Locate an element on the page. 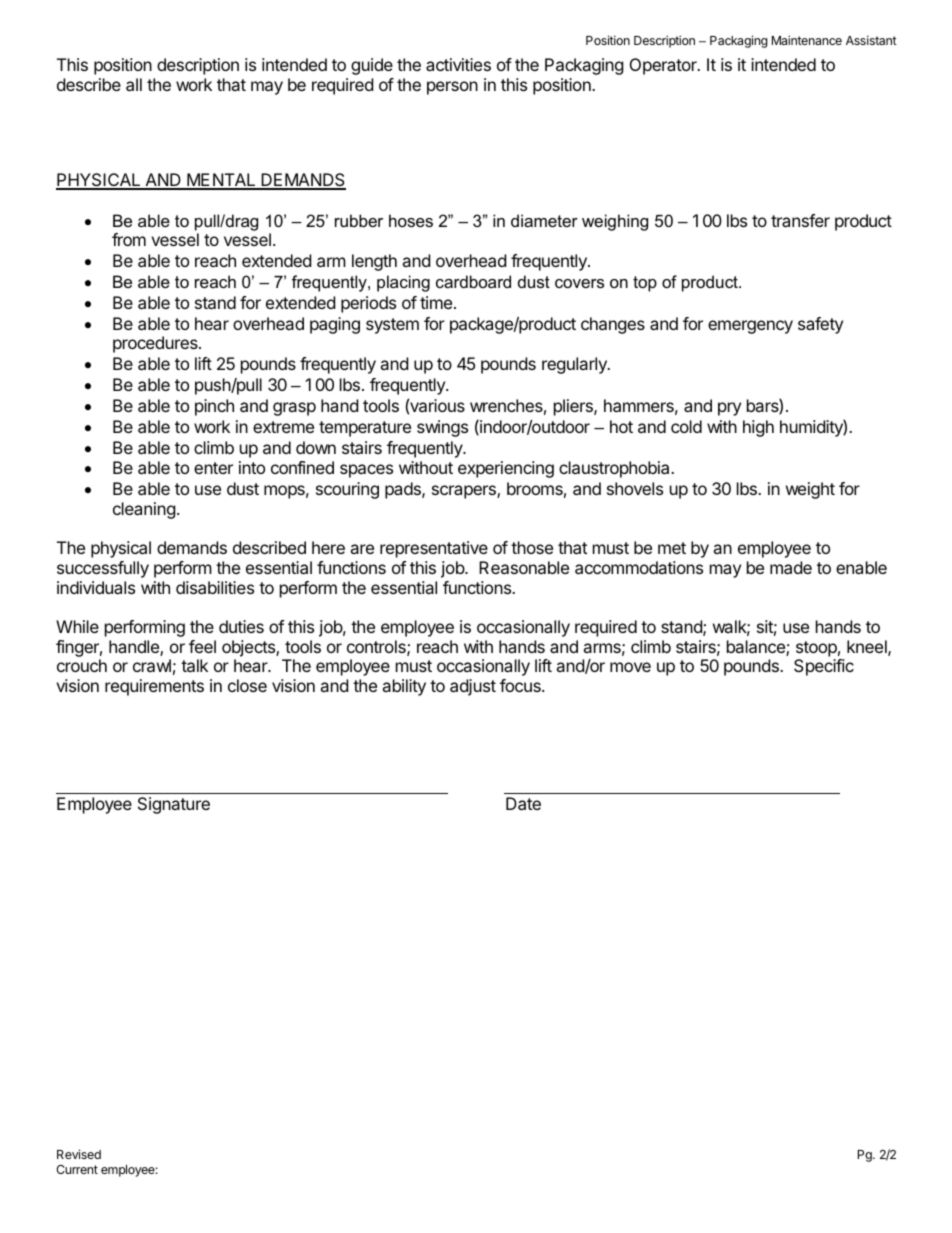  activities is located at coordinates (458, 64).
